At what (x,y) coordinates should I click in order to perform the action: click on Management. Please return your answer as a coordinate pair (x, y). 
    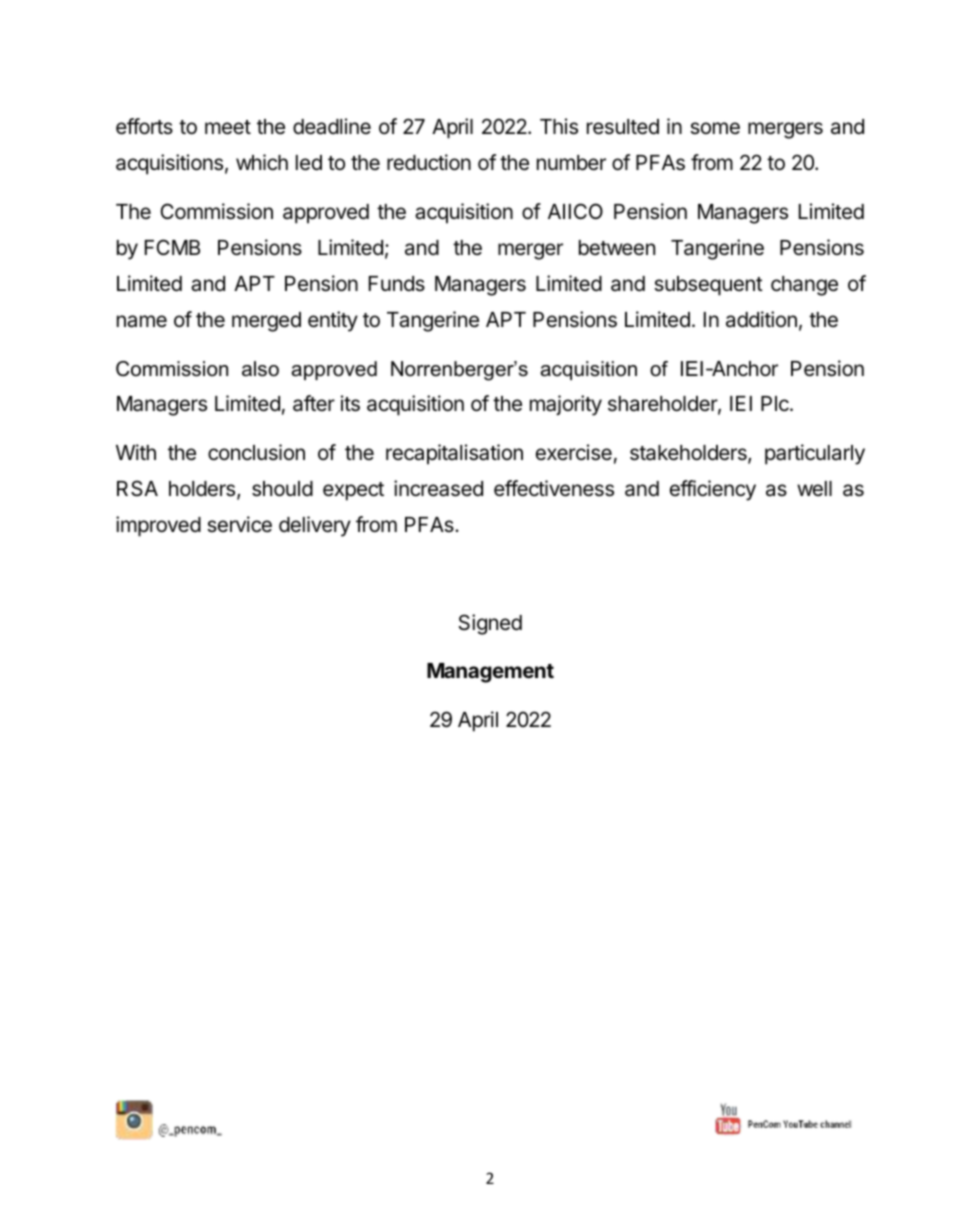
    Looking at the image, I should click on (490, 673).
